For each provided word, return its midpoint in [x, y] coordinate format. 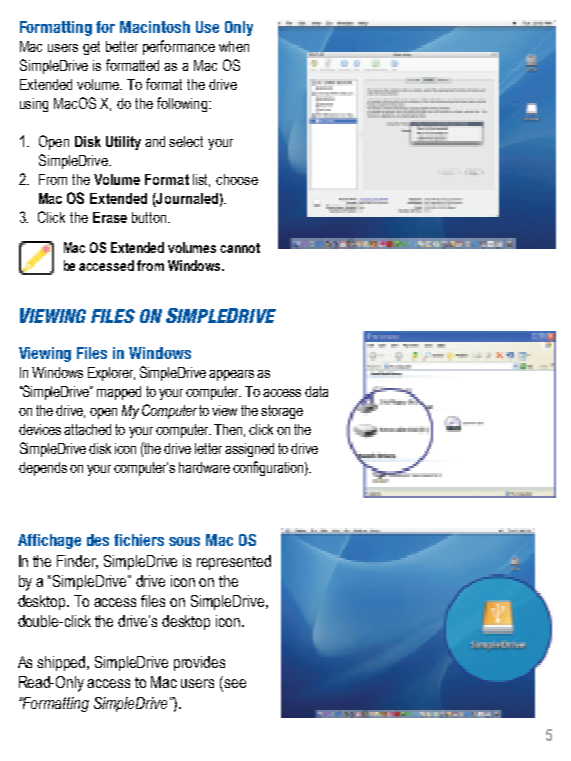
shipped [62, 663]
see [234, 685]
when [234, 46]
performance [179, 47]
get [91, 48]
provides [199, 663]
